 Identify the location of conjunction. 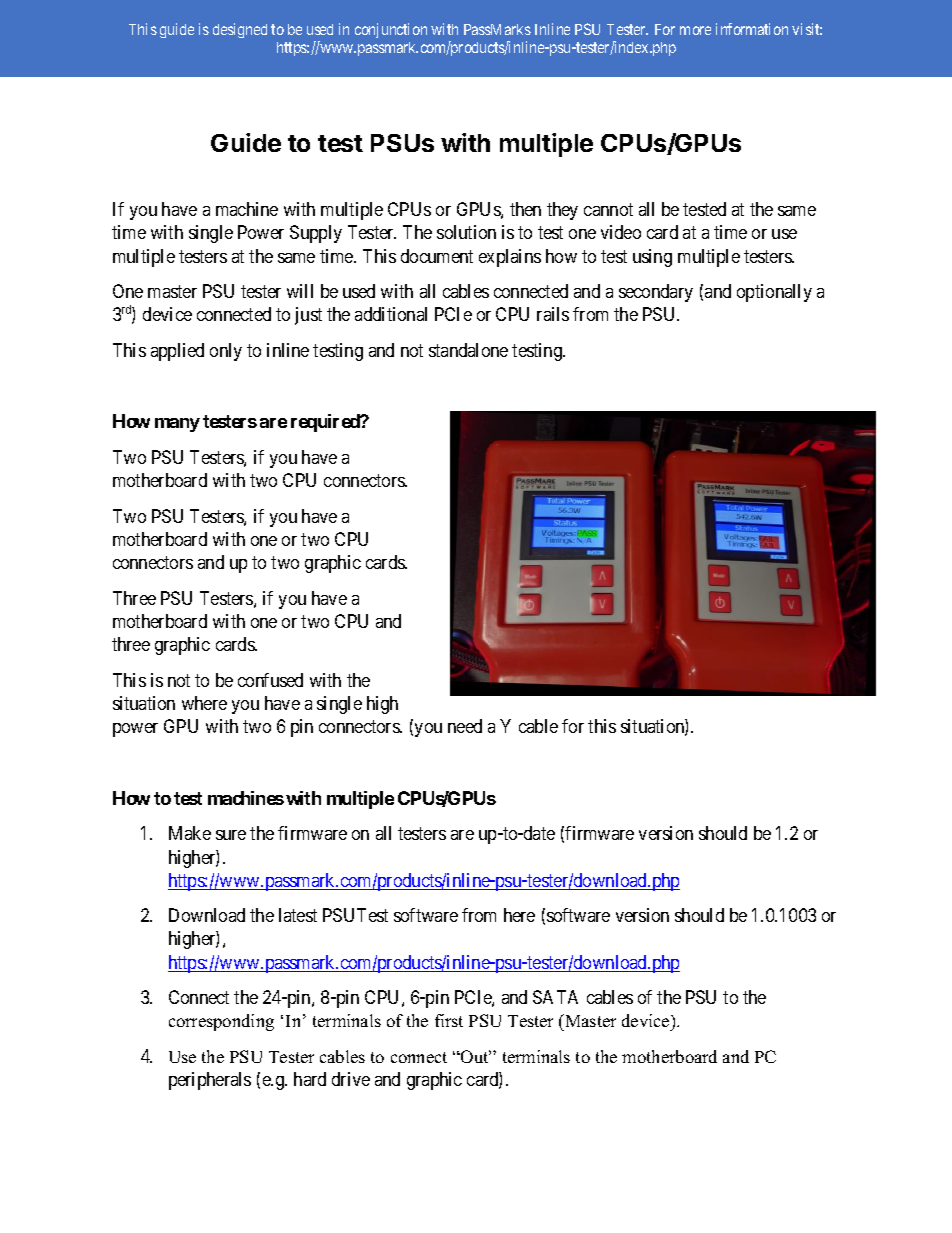
(391, 30).
